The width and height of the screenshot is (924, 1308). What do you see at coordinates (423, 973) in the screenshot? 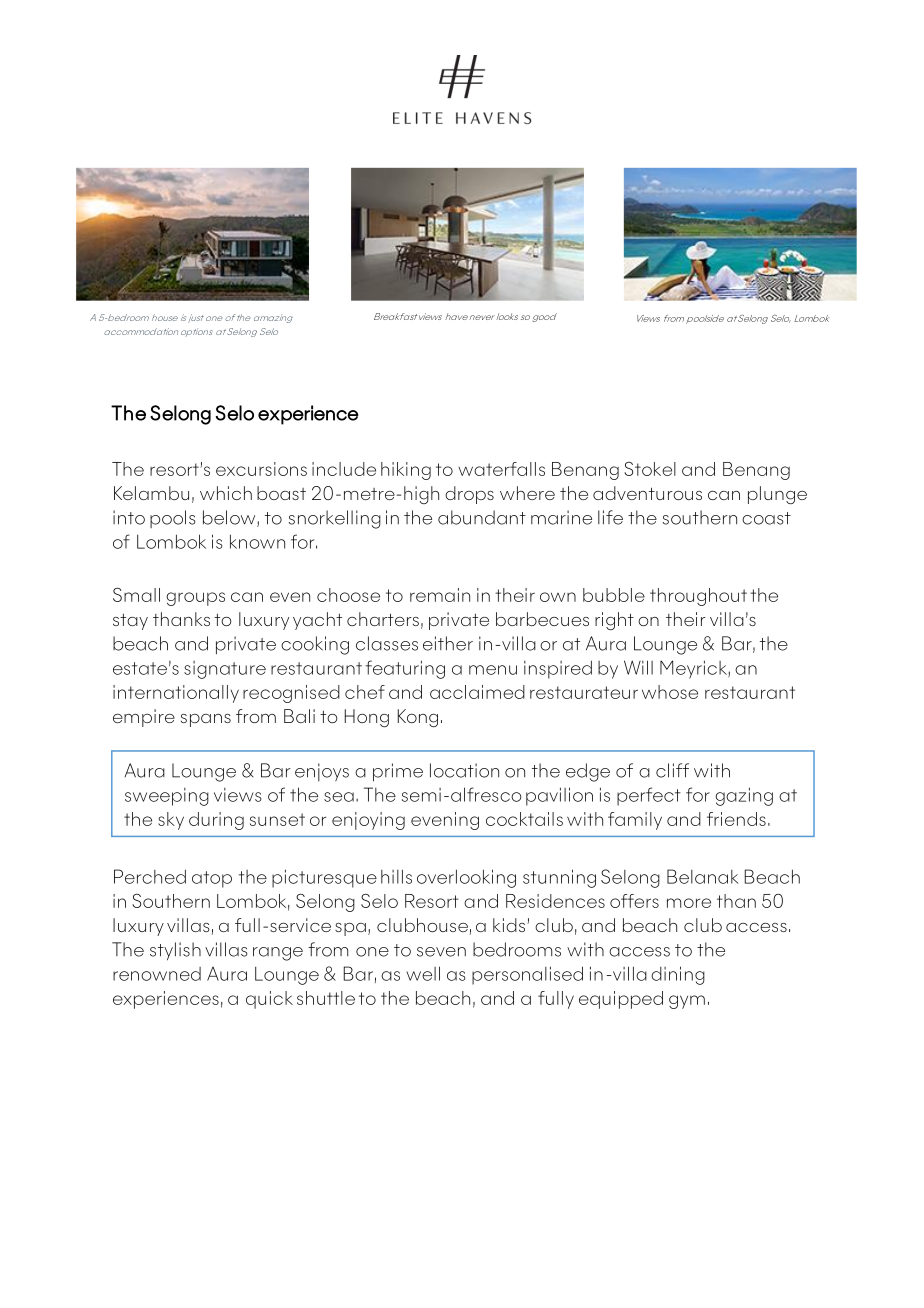
I see `well` at bounding box center [423, 973].
